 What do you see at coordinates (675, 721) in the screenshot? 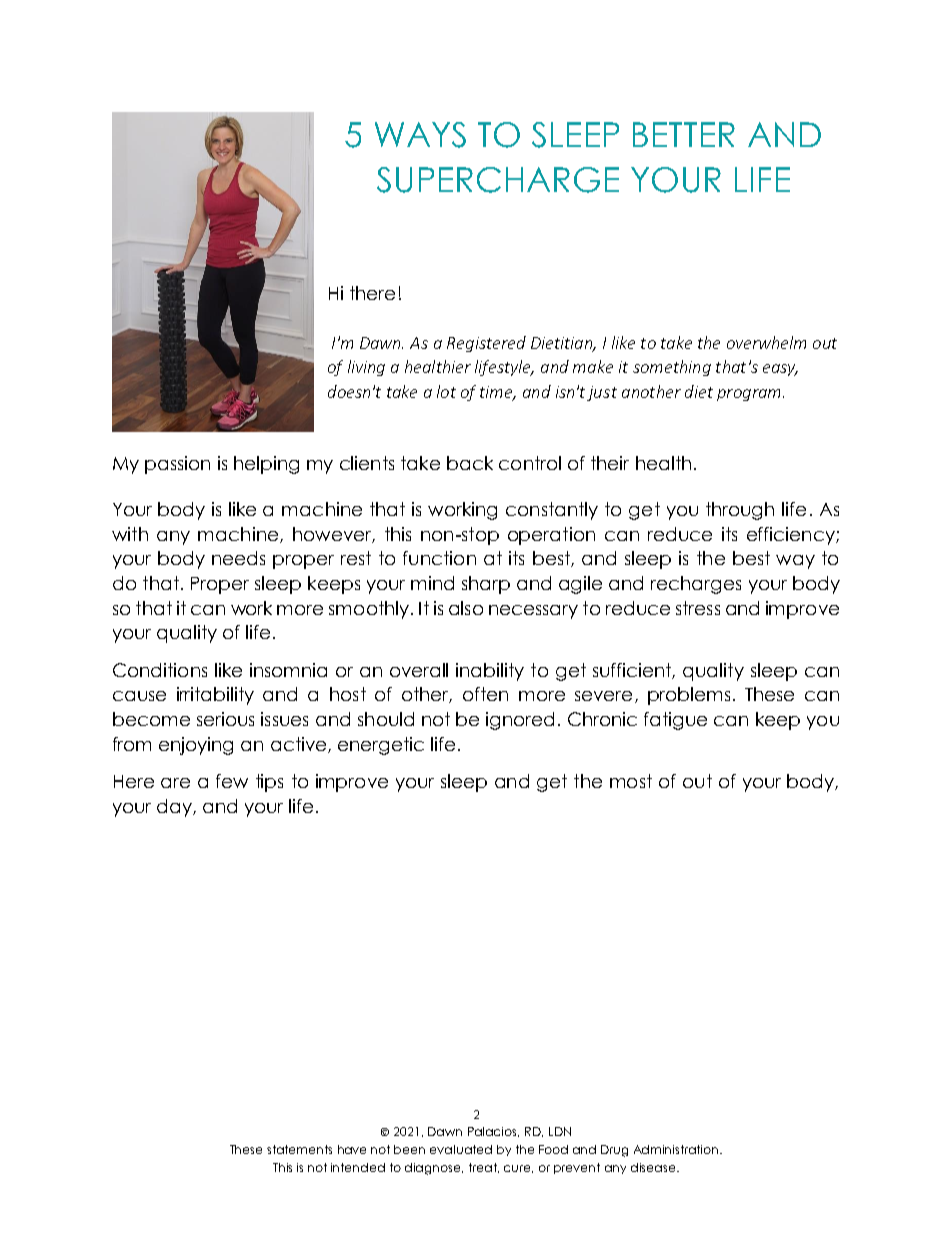
I see `fatigue` at bounding box center [675, 721].
